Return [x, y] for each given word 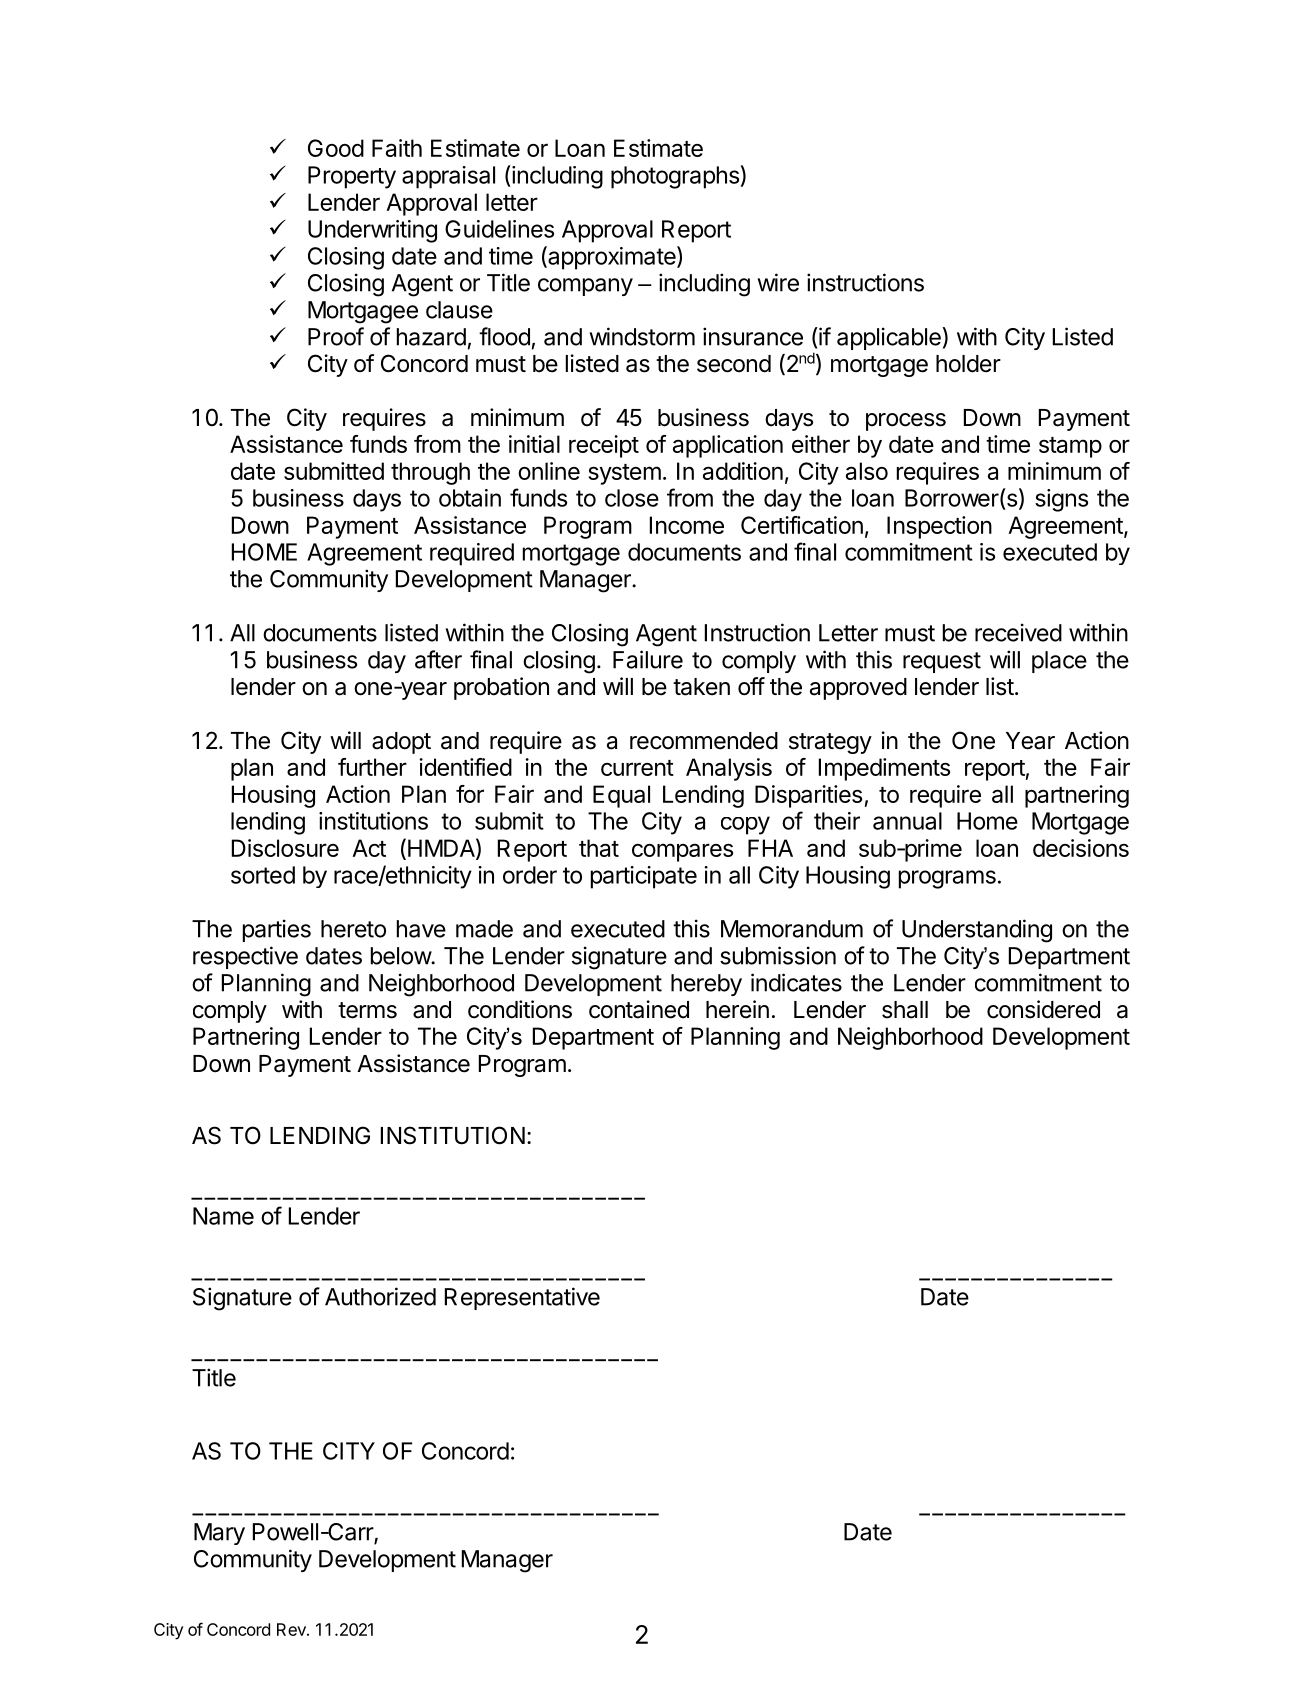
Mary [219, 1534]
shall [905, 1010]
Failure [648, 659]
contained [639, 1009]
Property [352, 177]
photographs [675, 177]
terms [367, 1010]
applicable [889, 338]
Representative [522, 1298]
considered [1043, 1009]
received [1018, 632]
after [438, 659]
